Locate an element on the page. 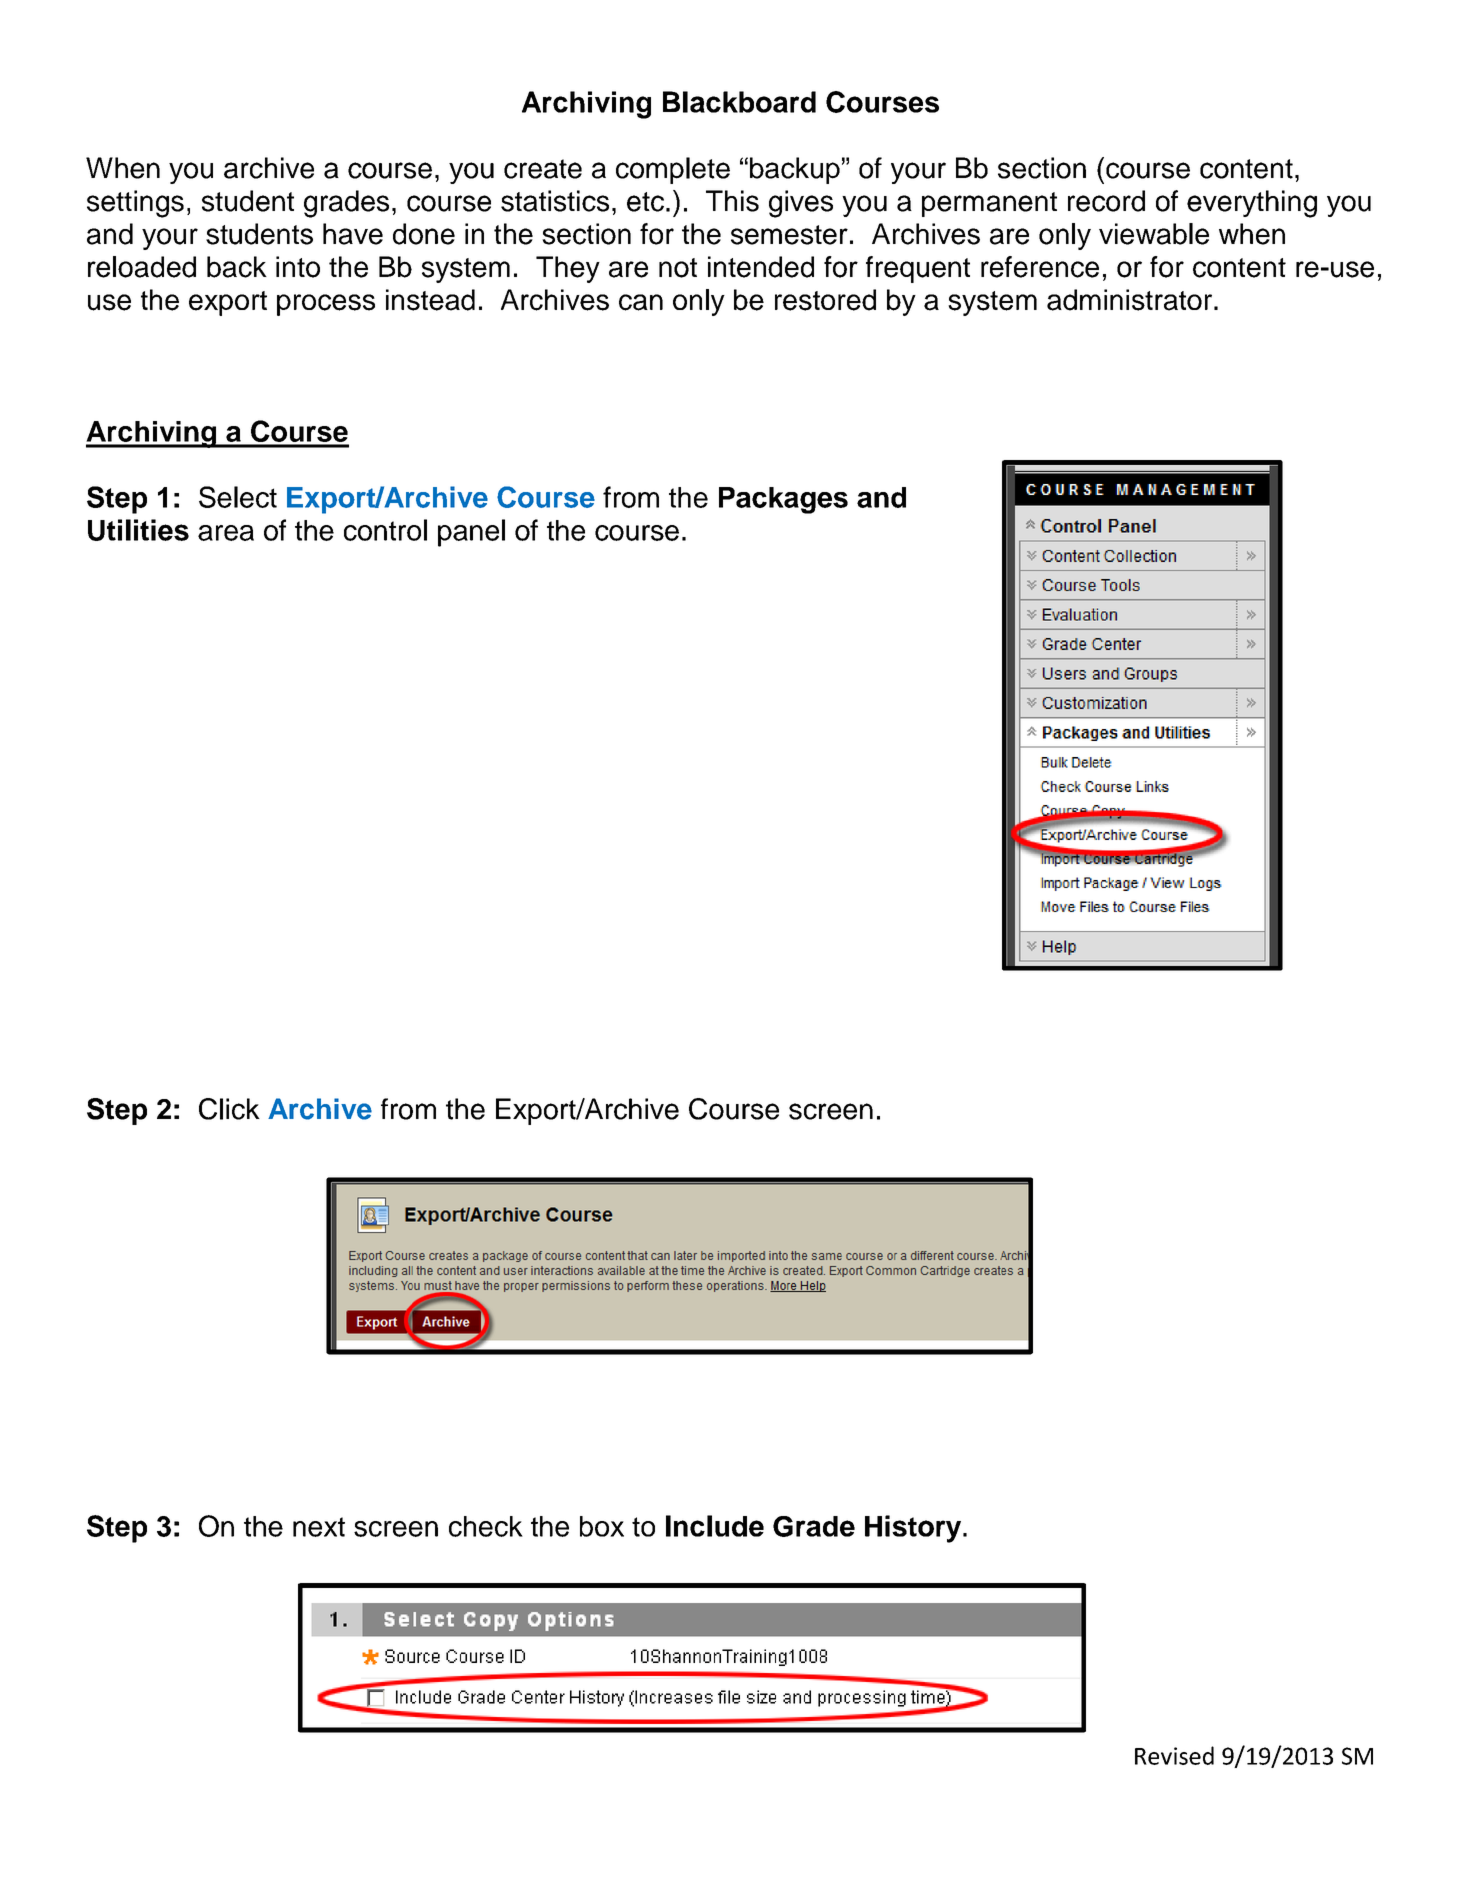  check is located at coordinates (486, 1526).
